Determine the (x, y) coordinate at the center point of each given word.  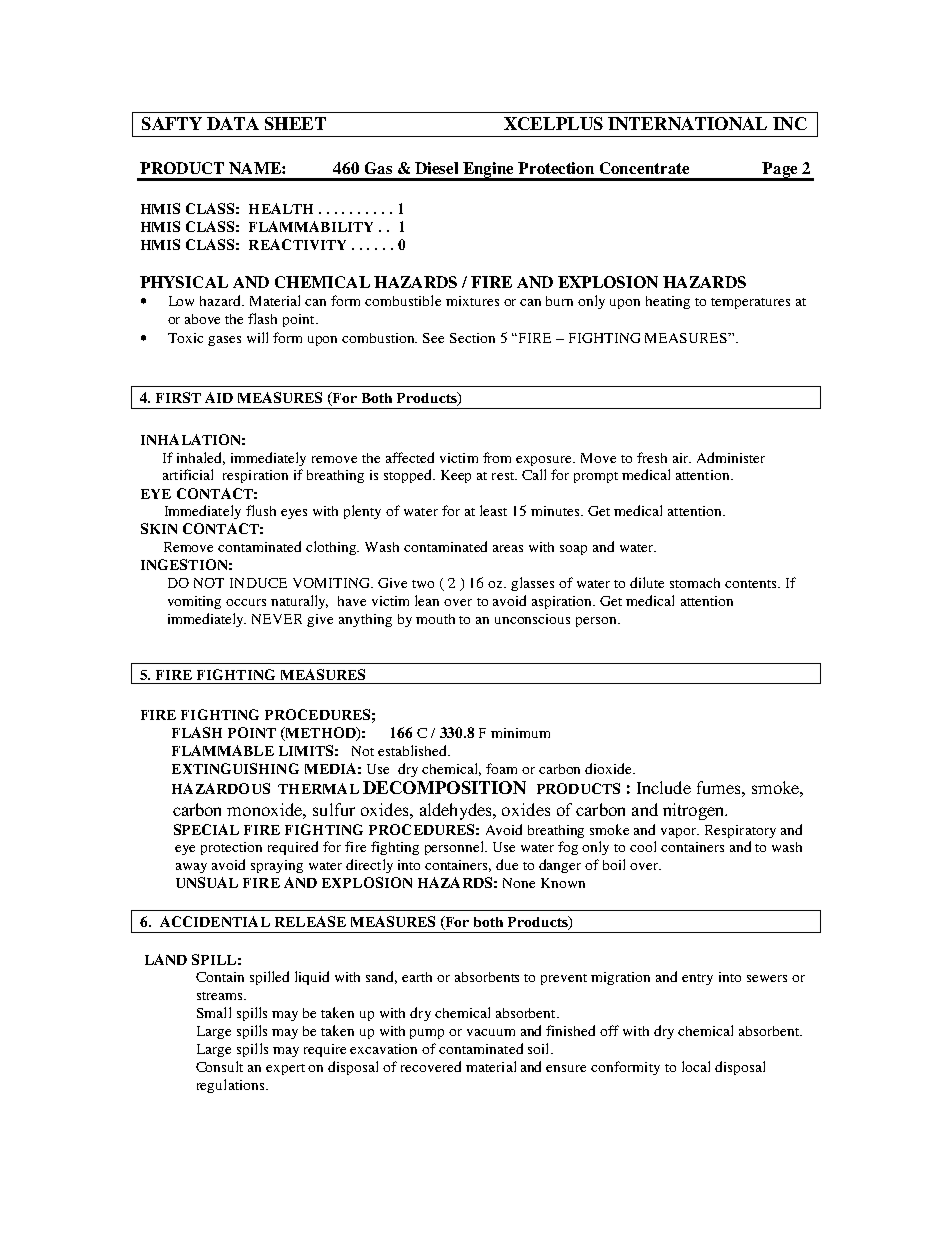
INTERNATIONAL (687, 123)
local (696, 1066)
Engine (489, 171)
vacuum (491, 1032)
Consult (219, 1066)
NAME (256, 168)
